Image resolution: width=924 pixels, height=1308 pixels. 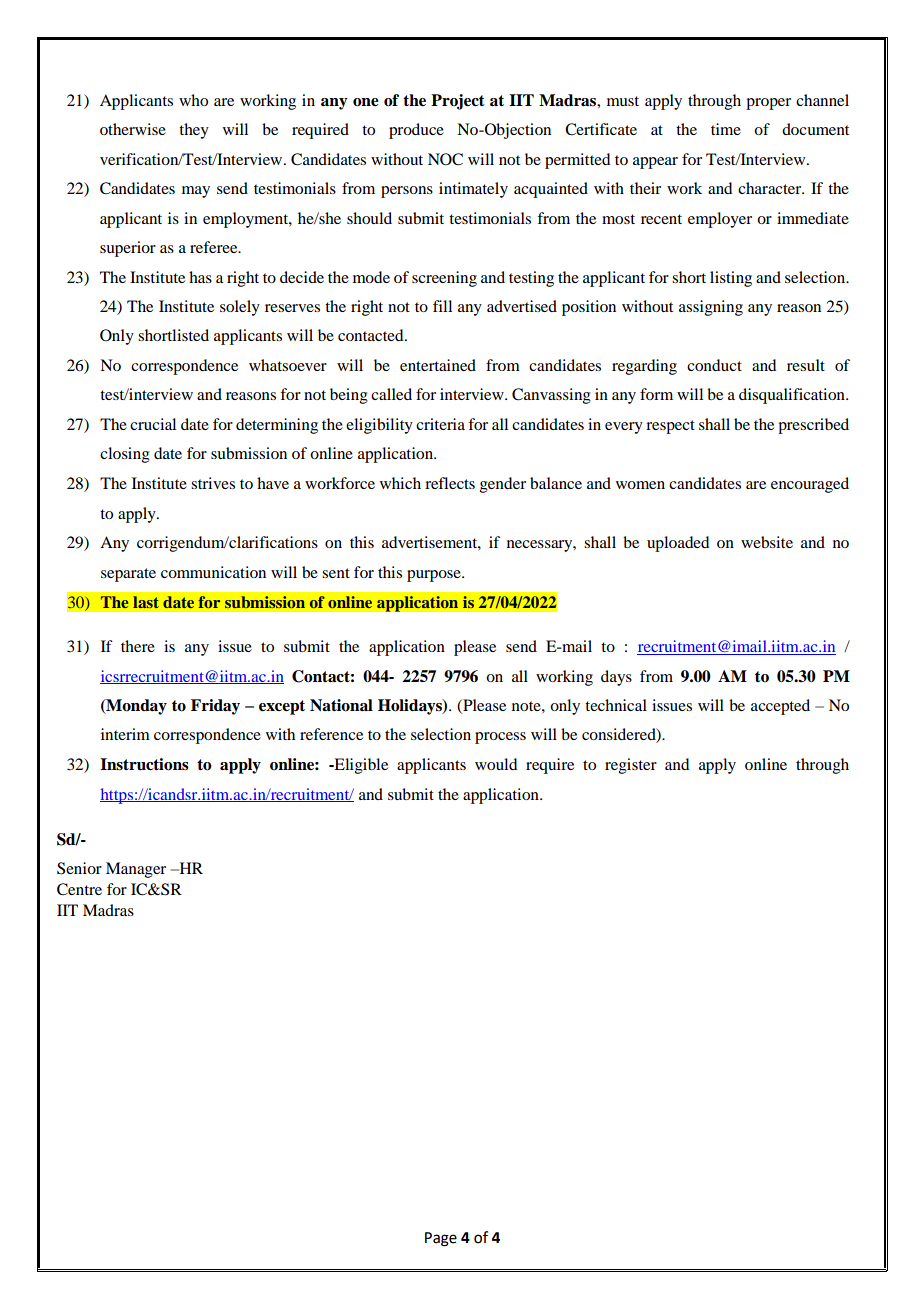 What do you see at coordinates (445, 159) in the screenshot?
I see `NOC` at bounding box center [445, 159].
